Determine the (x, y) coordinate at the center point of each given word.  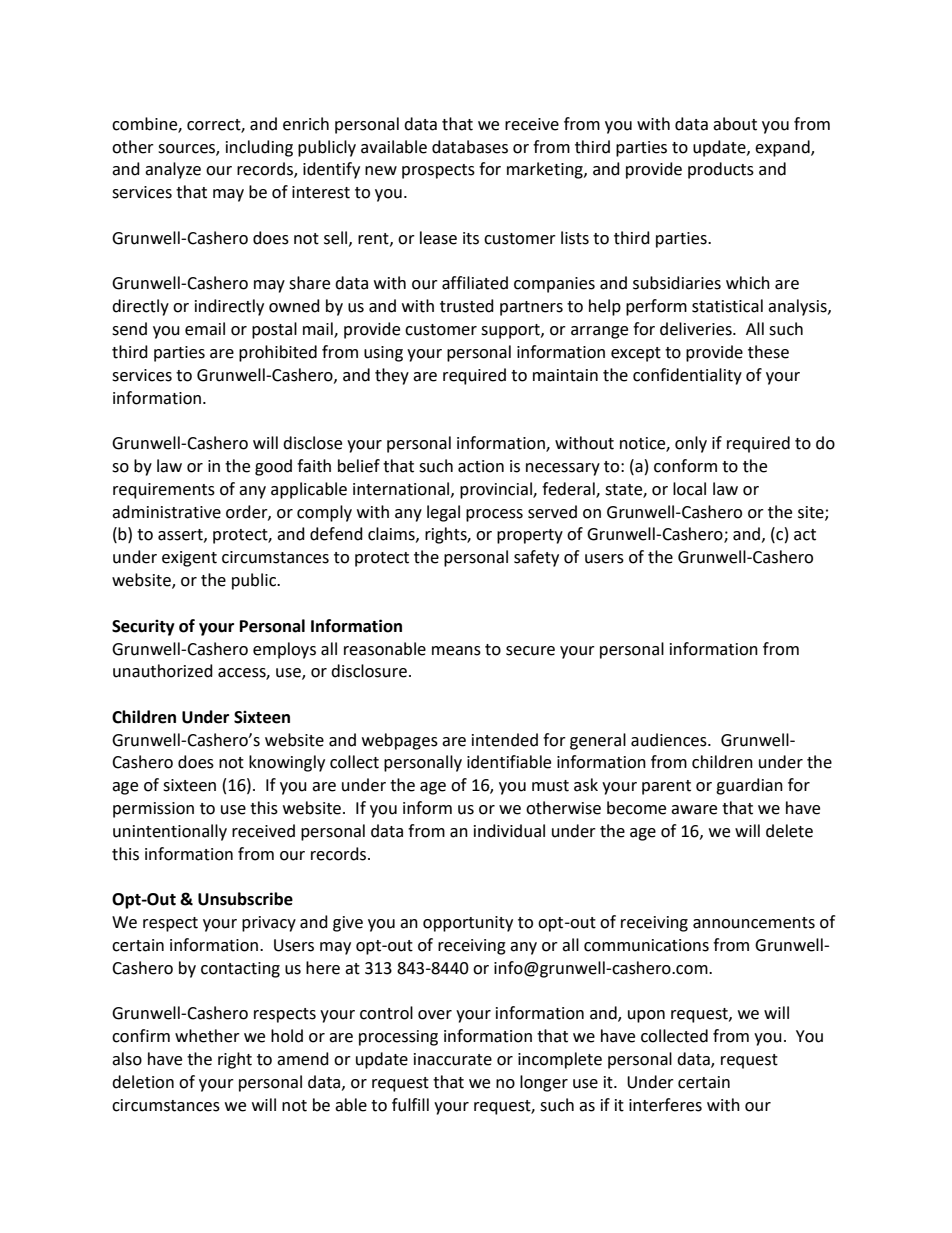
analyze (173, 170)
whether (207, 1036)
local (689, 489)
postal (274, 330)
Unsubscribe (245, 899)
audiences (670, 740)
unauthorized (163, 671)
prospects (438, 171)
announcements (754, 923)
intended (505, 740)
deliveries (697, 329)
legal (443, 513)
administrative (166, 512)
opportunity (468, 924)
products (721, 170)
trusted (467, 306)
